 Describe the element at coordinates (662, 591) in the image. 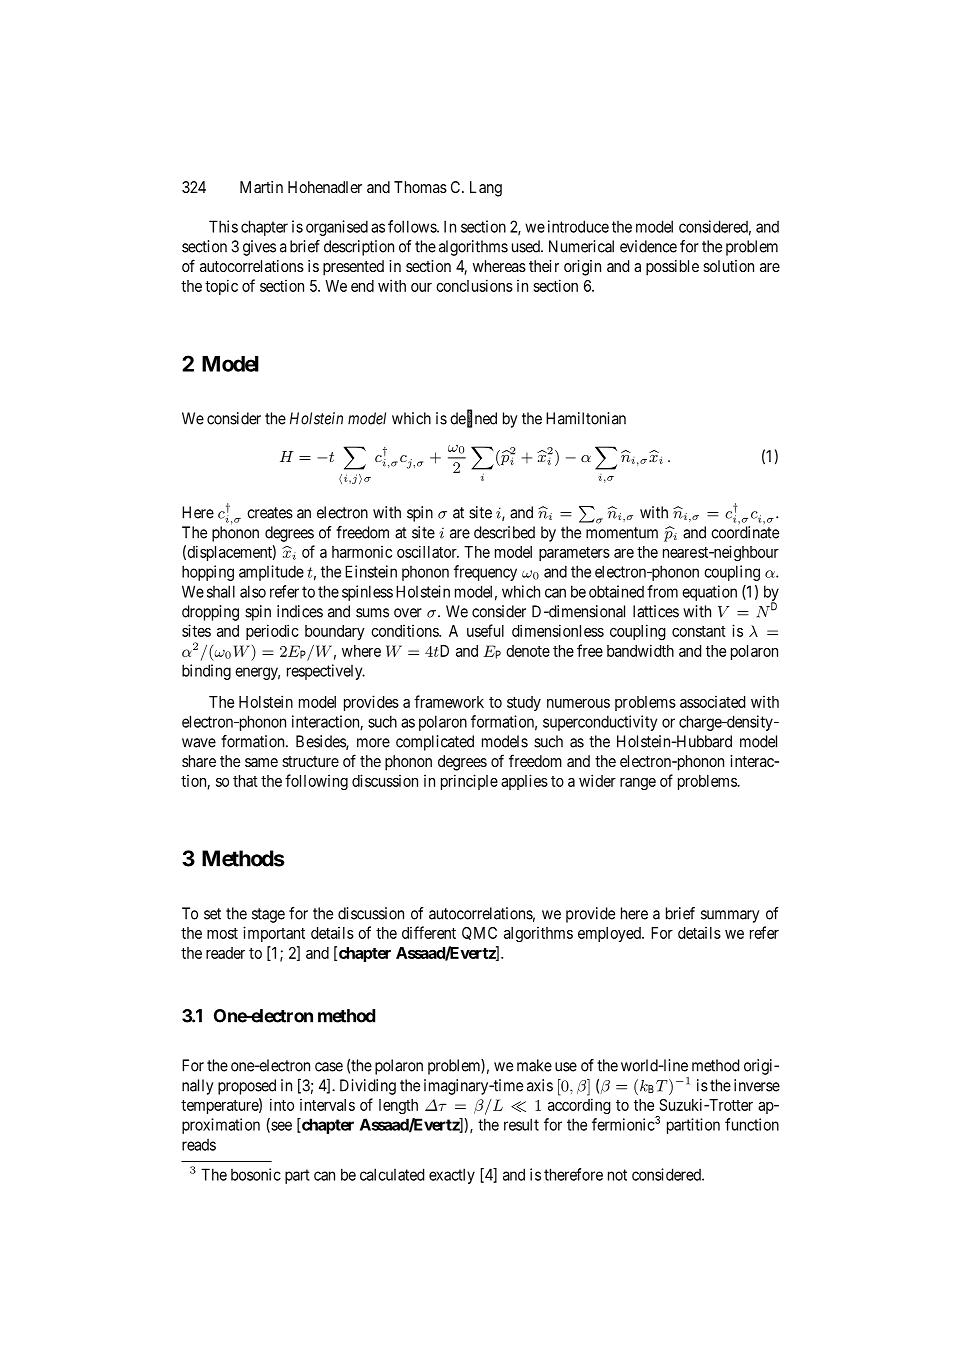

I see `from` at that location.
